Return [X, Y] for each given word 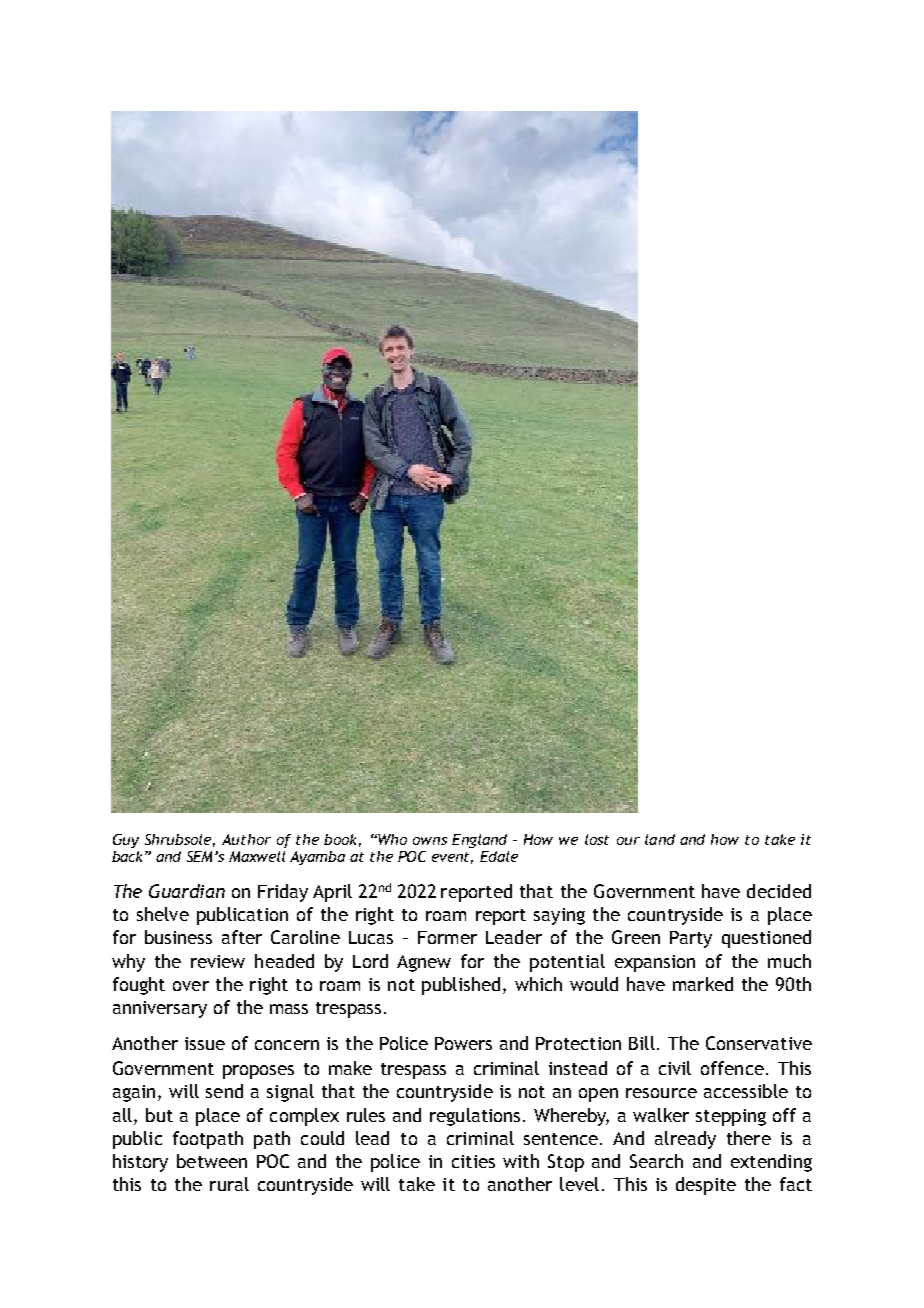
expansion [655, 963]
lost [597, 839]
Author [246, 839]
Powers [463, 1043]
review [218, 961]
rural [229, 1184]
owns [430, 841]
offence [732, 1068]
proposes [258, 1072]
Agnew [424, 963]
